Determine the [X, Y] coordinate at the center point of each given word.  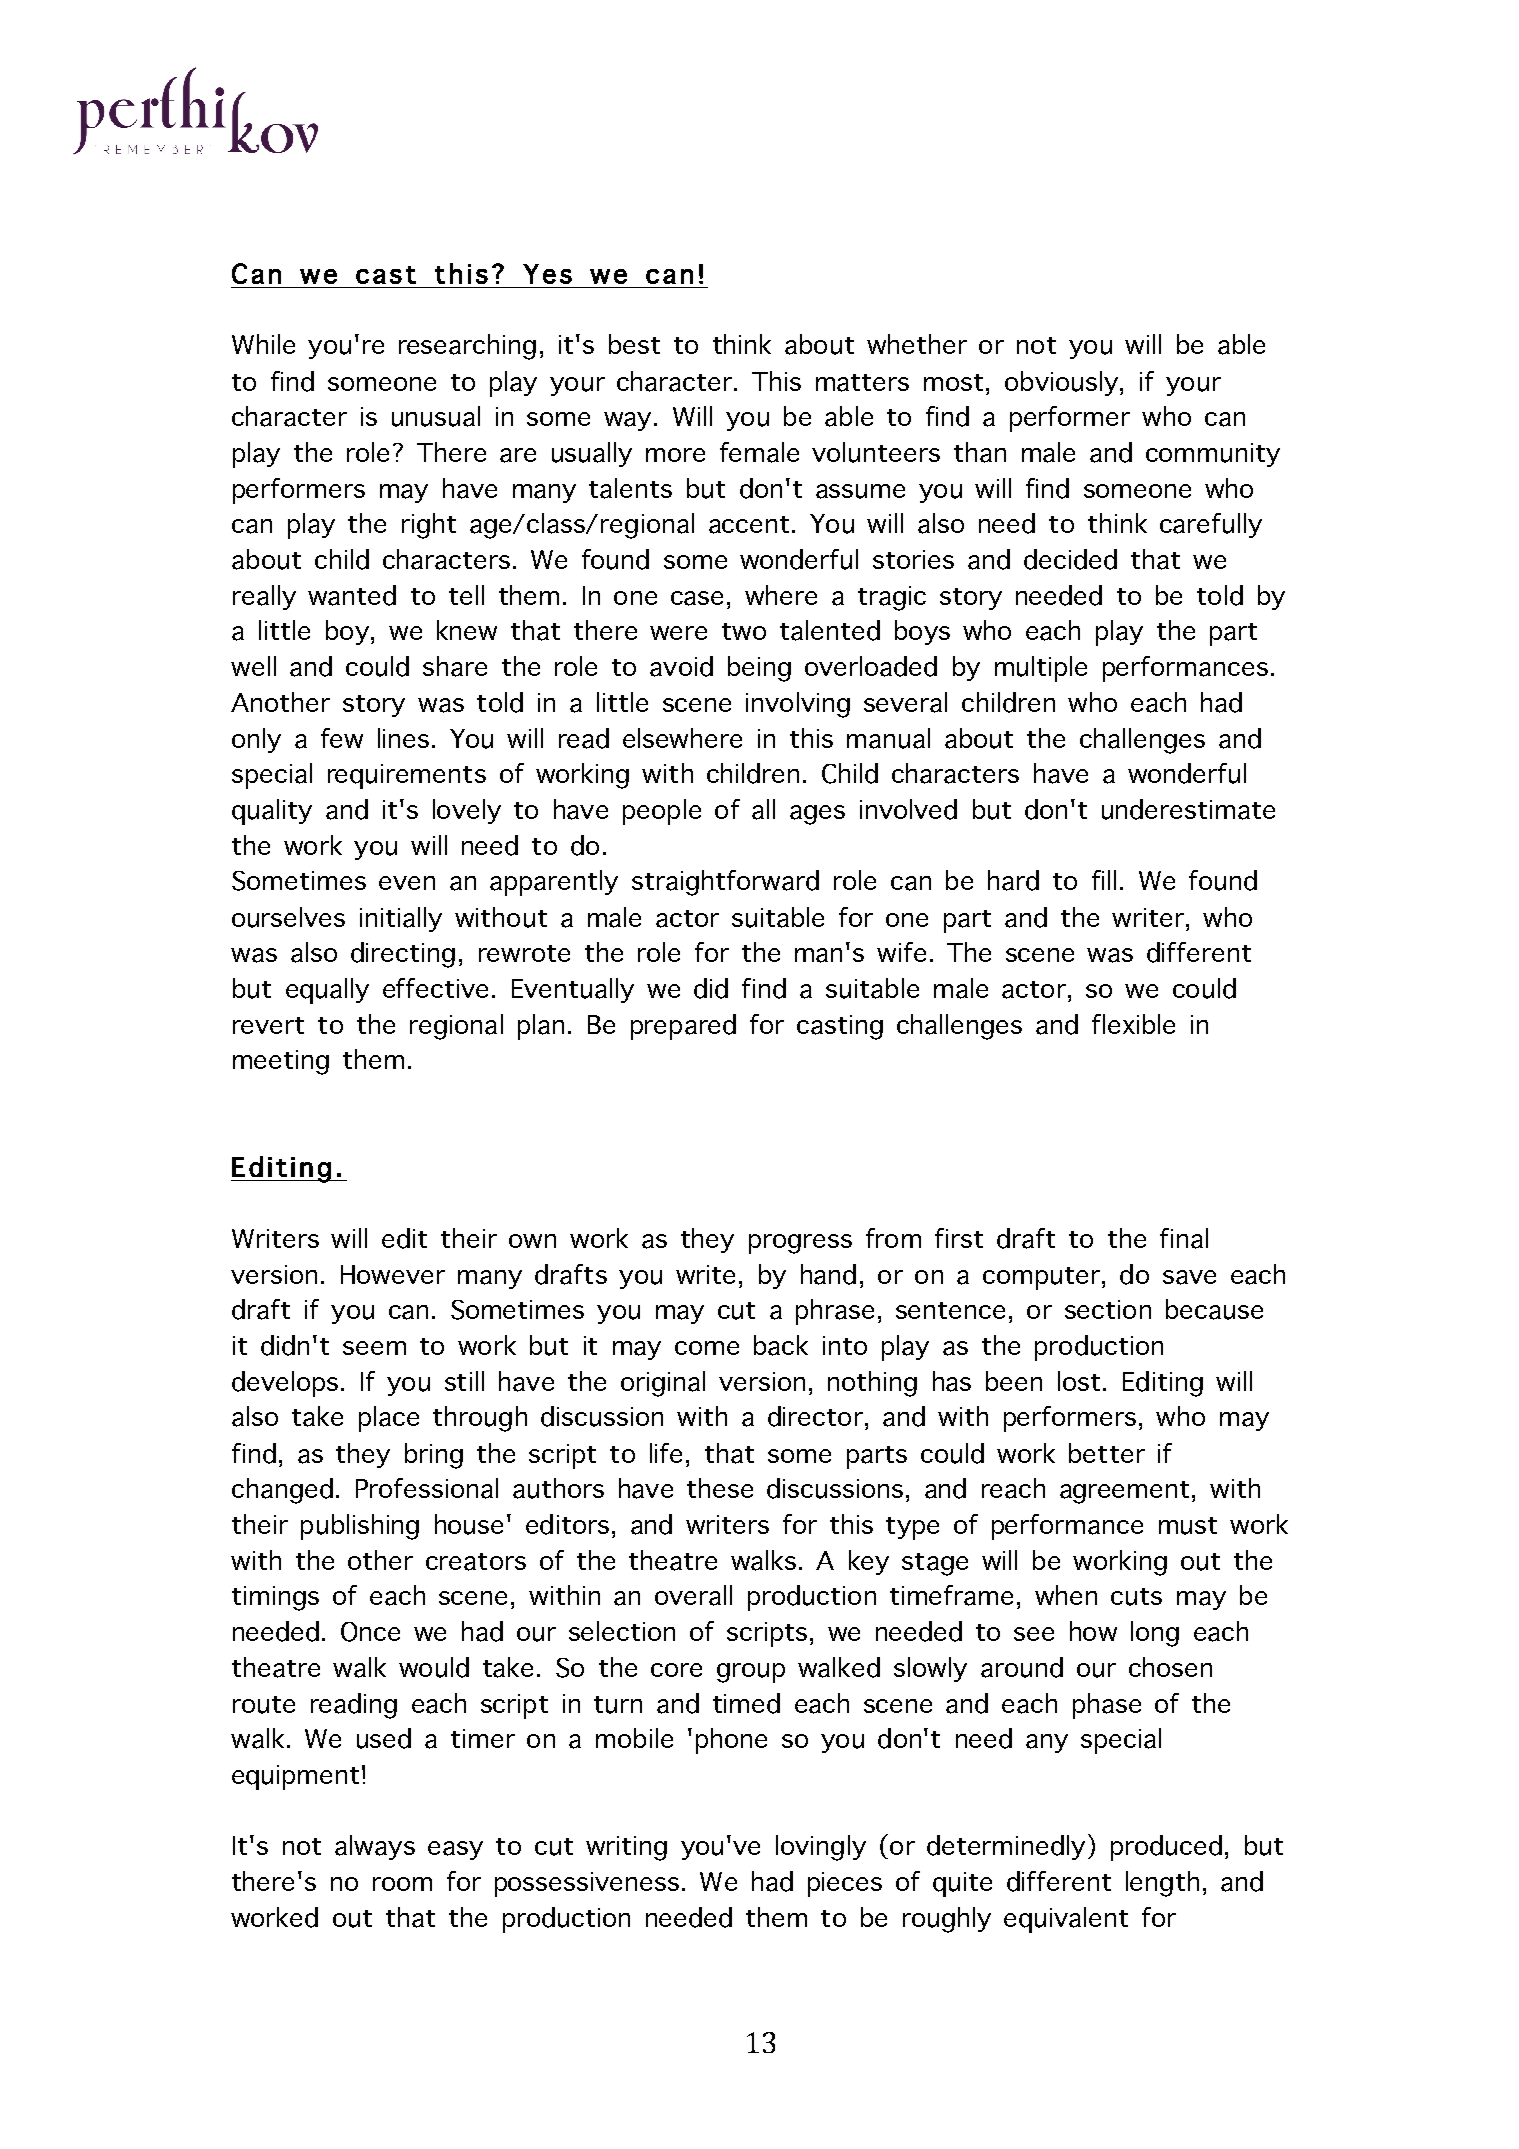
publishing [360, 1527]
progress [800, 1244]
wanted [352, 595]
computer [1041, 1278]
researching [467, 347]
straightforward [725, 883]
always [375, 1847]
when [1066, 1595]
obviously [1063, 383]
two [744, 631]
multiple [1041, 669]
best [634, 344]
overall [693, 1595]
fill [1104, 880]
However [393, 1274]
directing [403, 955]
